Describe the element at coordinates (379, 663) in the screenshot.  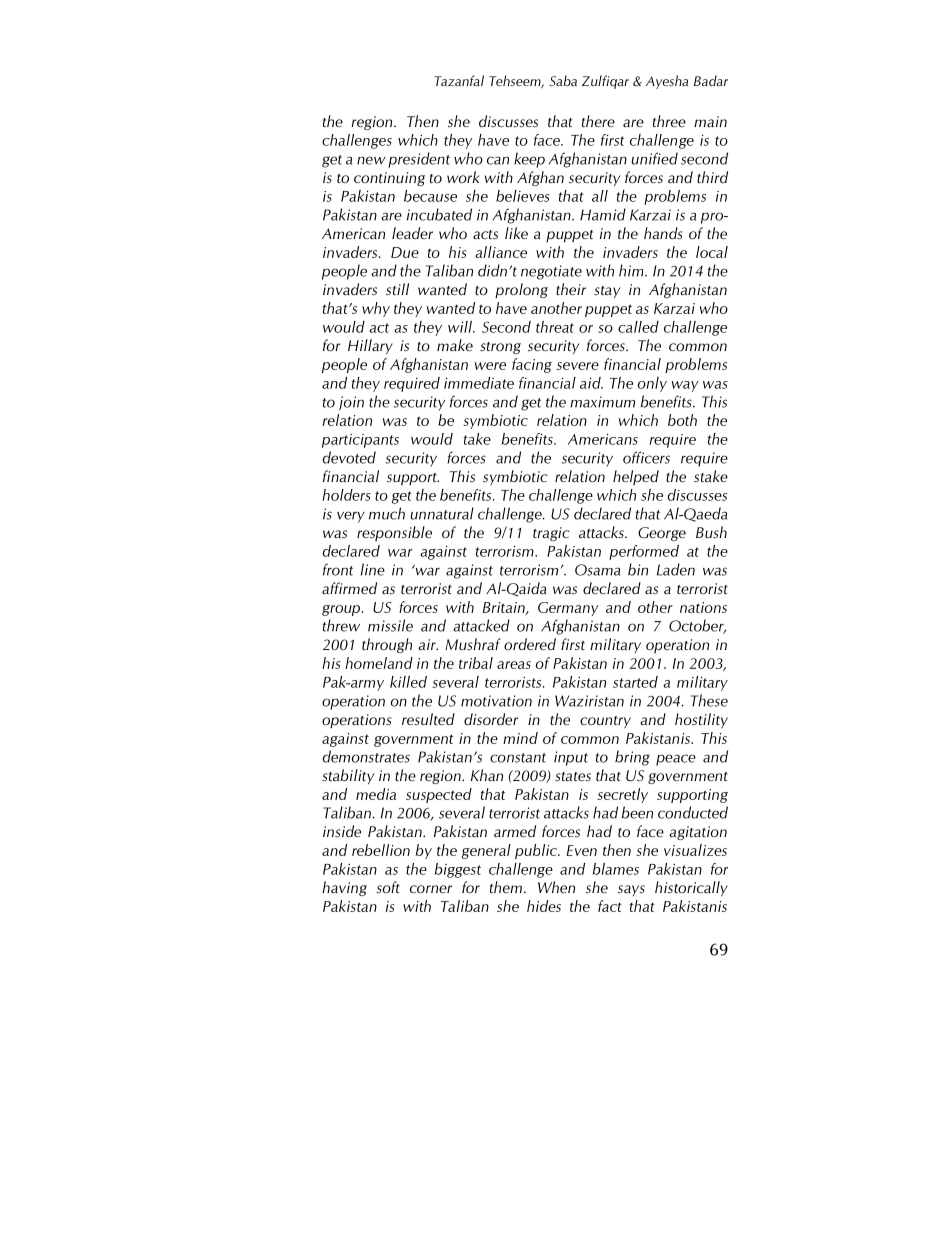
I see `homeland` at that location.
